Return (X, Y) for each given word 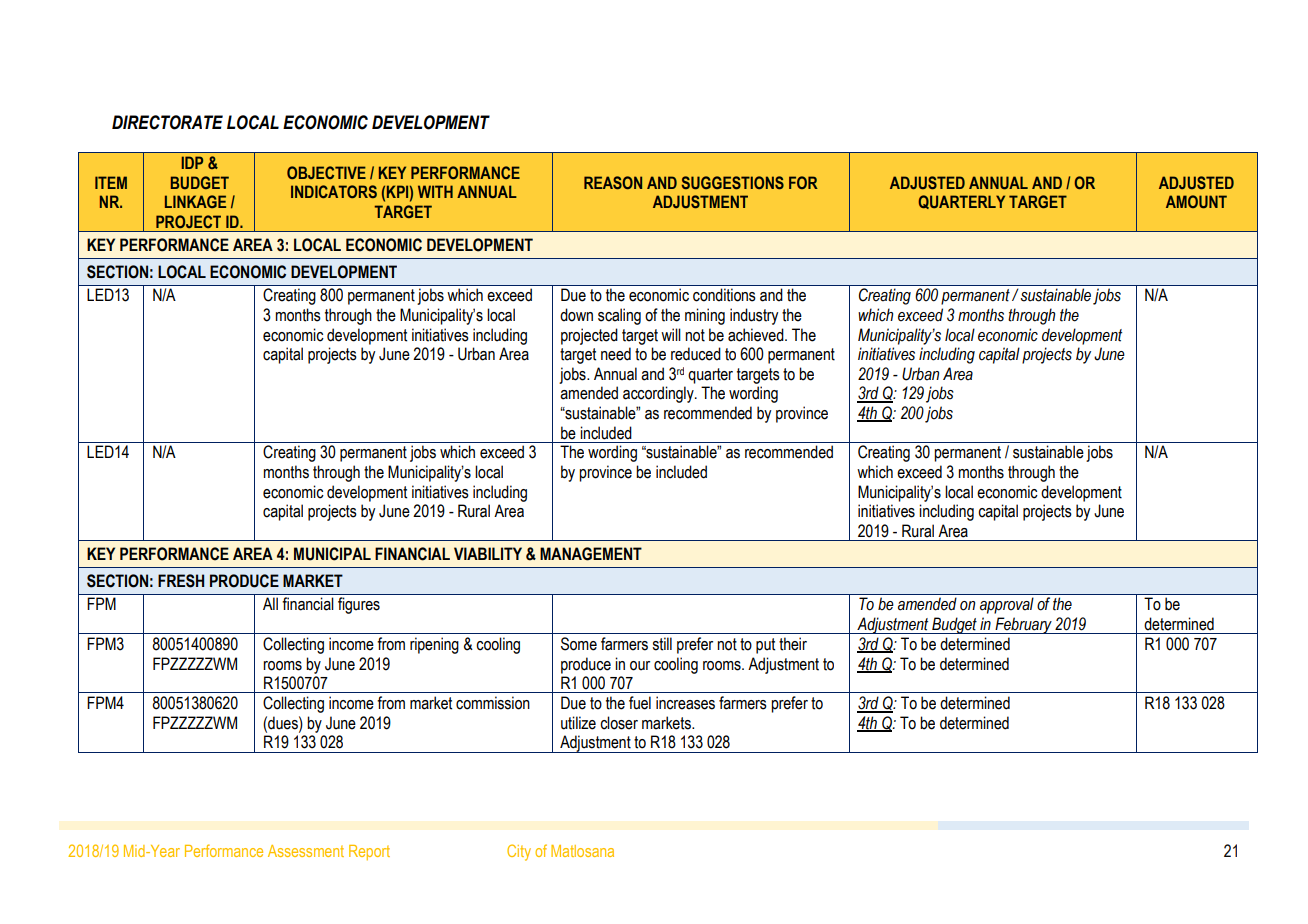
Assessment (306, 851)
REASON (613, 182)
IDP (192, 162)
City (519, 852)
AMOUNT (1196, 202)
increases (685, 703)
